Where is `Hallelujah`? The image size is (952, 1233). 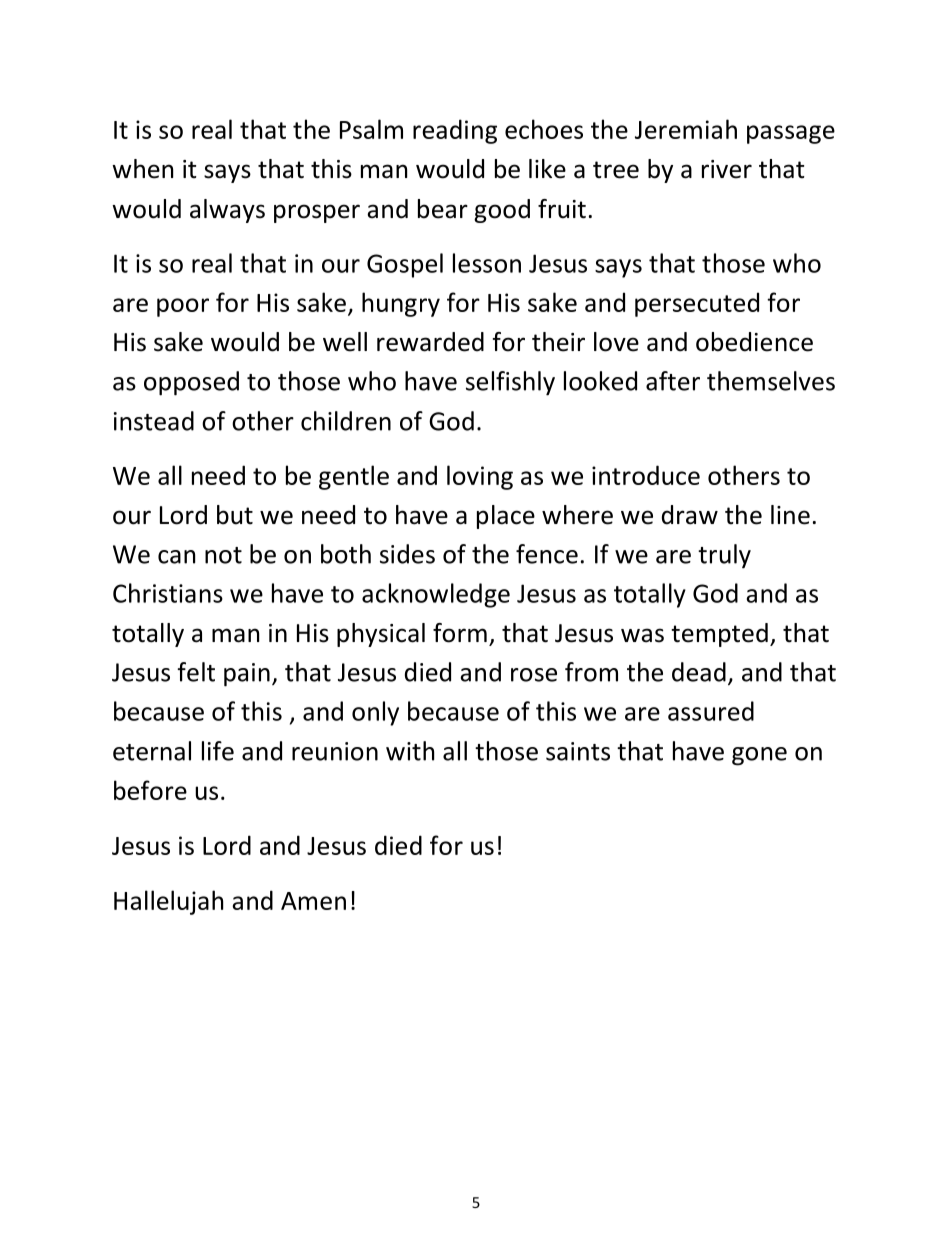 Hallelujah is located at coordinates (168, 902).
